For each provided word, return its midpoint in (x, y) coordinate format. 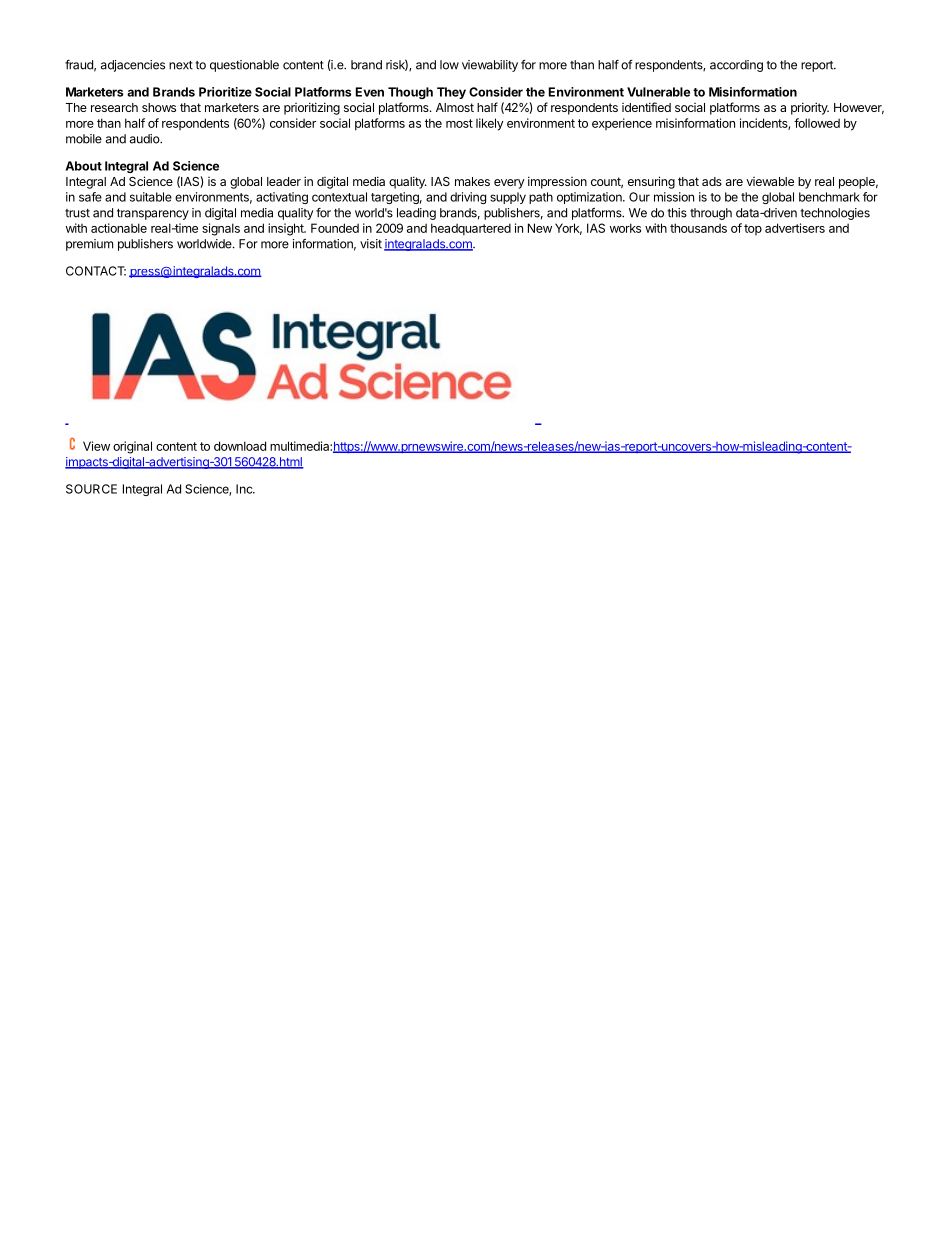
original (132, 447)
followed (817, 123)
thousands (698, 228)
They (451, 93)
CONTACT (96, 271)
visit (371, 244)
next (181, 65)
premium (89, 245)
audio (145, 139)
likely (490, 124)
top (753, 229)
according (736, 66)
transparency (153, 214)
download (240, 446)
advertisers (795, 228)
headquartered (471, 229)
